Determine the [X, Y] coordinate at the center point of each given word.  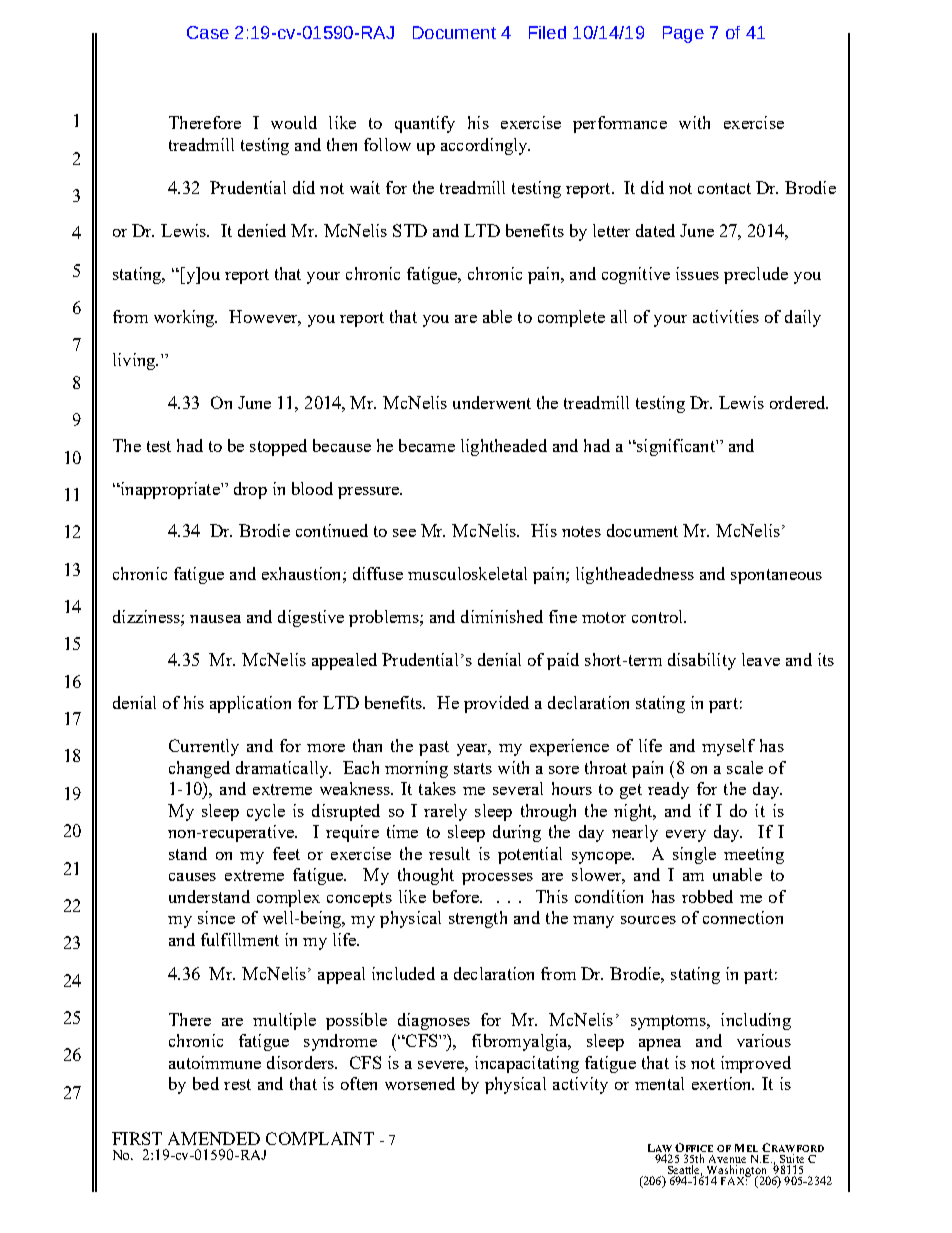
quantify [425, 124]
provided [496, 704]
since [216, 917]
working [185, 318]
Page [683, 34]
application [250, 704]
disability [702, 661]
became [427, 445]
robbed [707, 896]
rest [237, 1084]
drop [250, 490]
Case [208, 32]
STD [410, 230]
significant [675, 447]
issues [697, 273]
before [457, 896]
